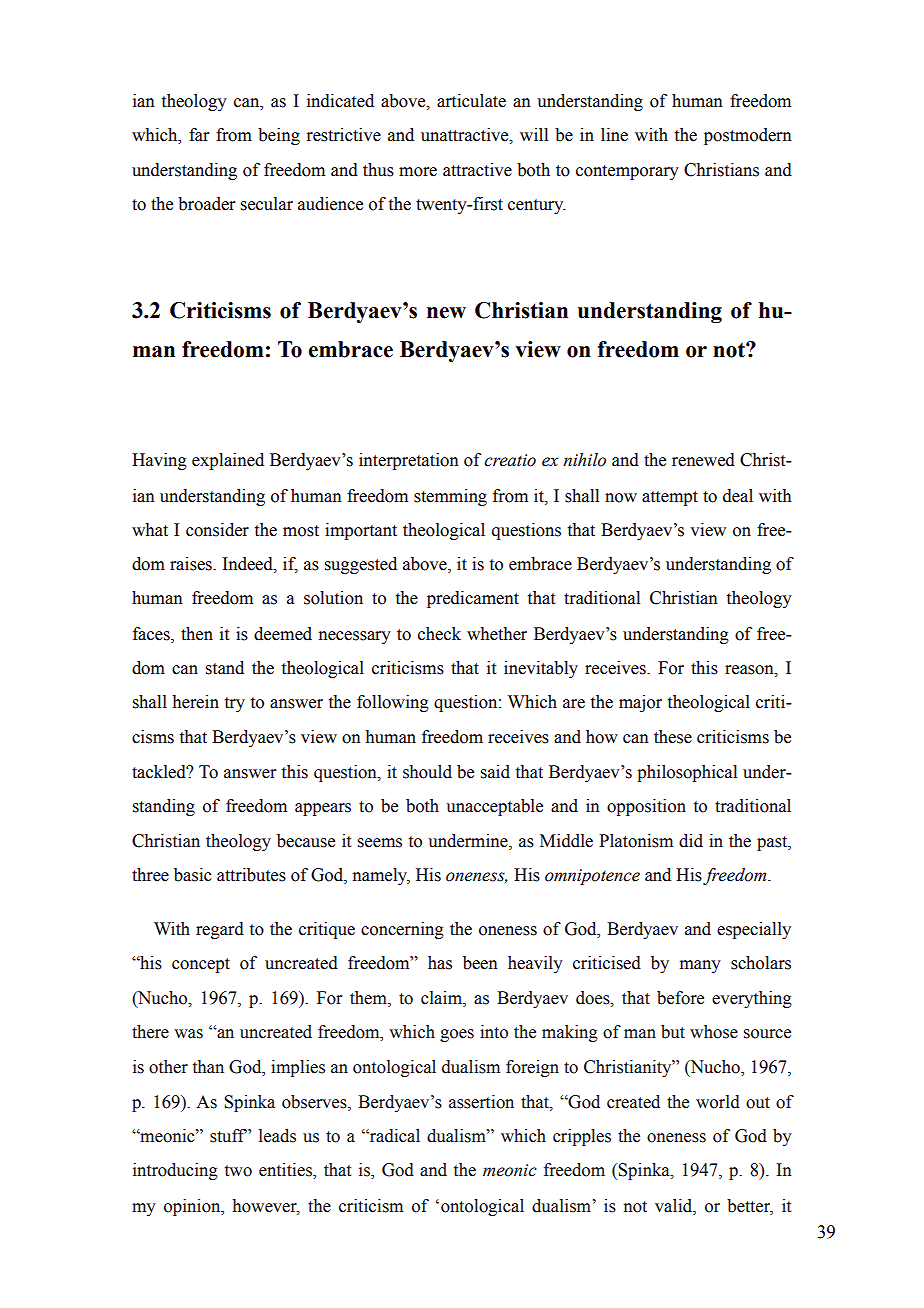 Image resolution: width=924 pixels, height=1308 pixels. I want to click on articulate, so click(471, 101).
